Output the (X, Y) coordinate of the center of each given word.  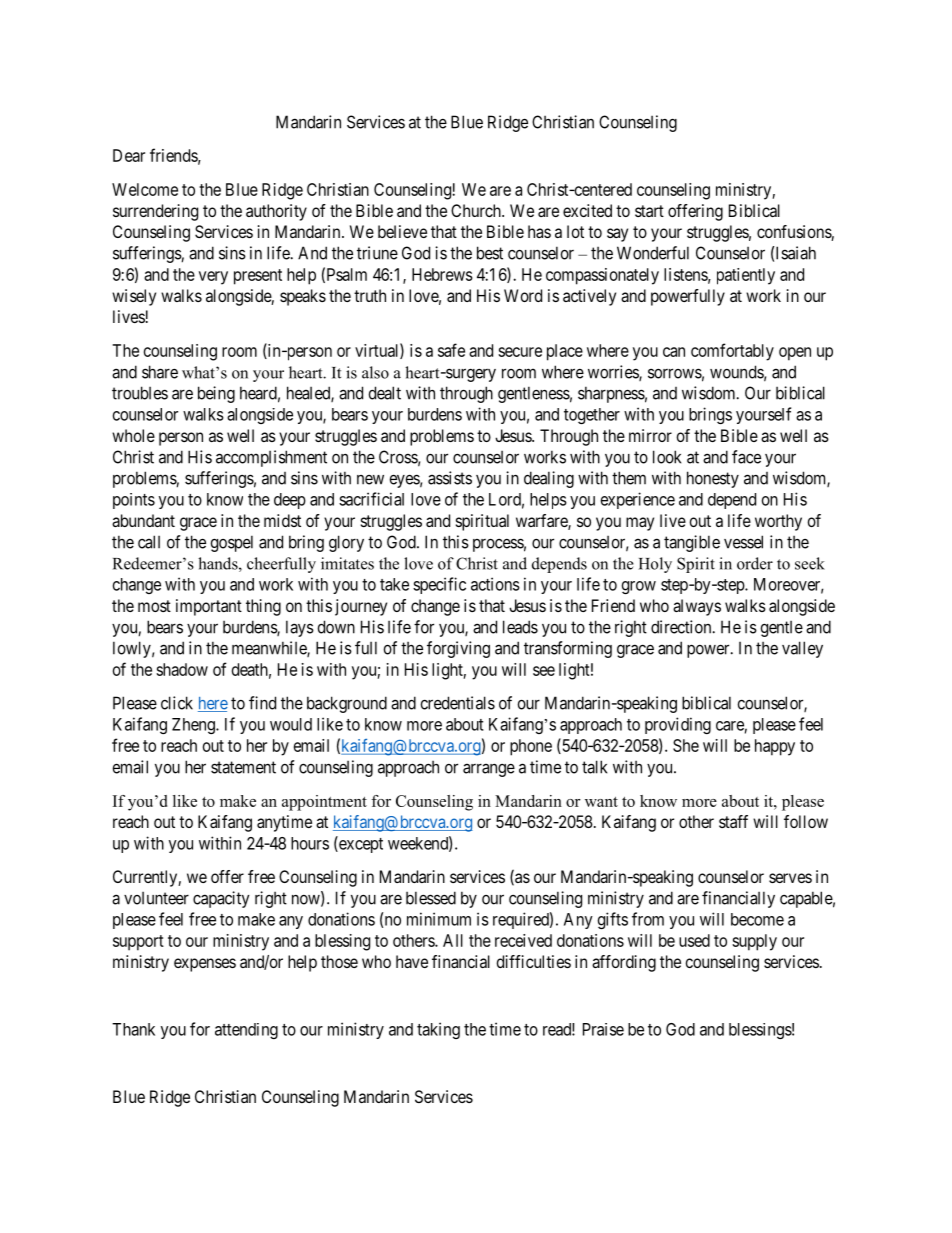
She (686, 745)
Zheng (194, 726)
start (649, 211)
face (746, 457)
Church (477, 210)
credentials (458, 703)
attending (246, 1031)
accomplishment (271, 458)
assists (450, 478)
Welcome (145, 189)
